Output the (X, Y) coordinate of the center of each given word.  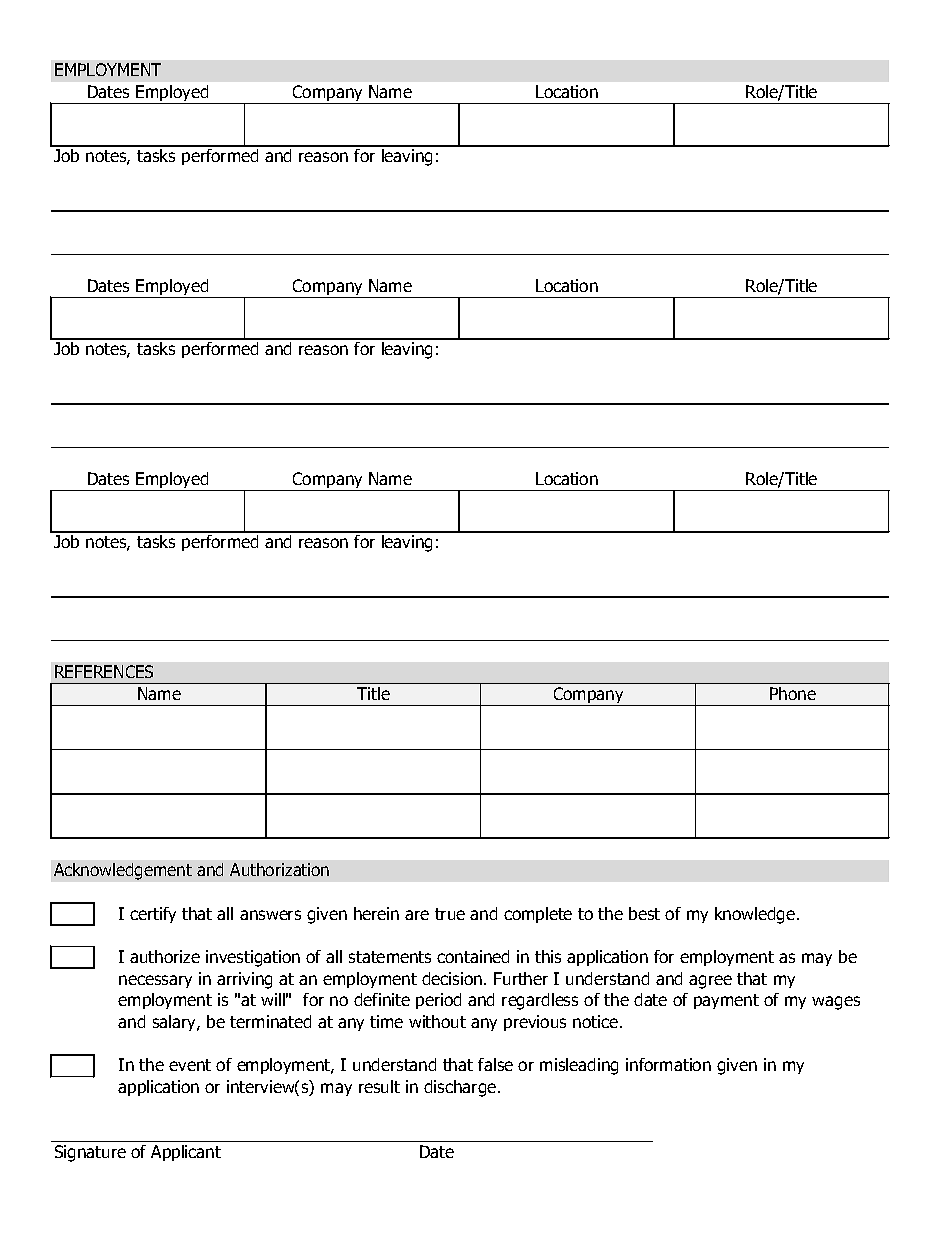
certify (153, 915)
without (437, 1021)
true (450, 914)
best (644, 913)
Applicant (186, 1153)
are (417, 915)
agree (710, 982)
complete (538, 915)
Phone (793, 693)
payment (726, 1001)
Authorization (279, 869)
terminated (270, 1021)
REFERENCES (104, 671)
